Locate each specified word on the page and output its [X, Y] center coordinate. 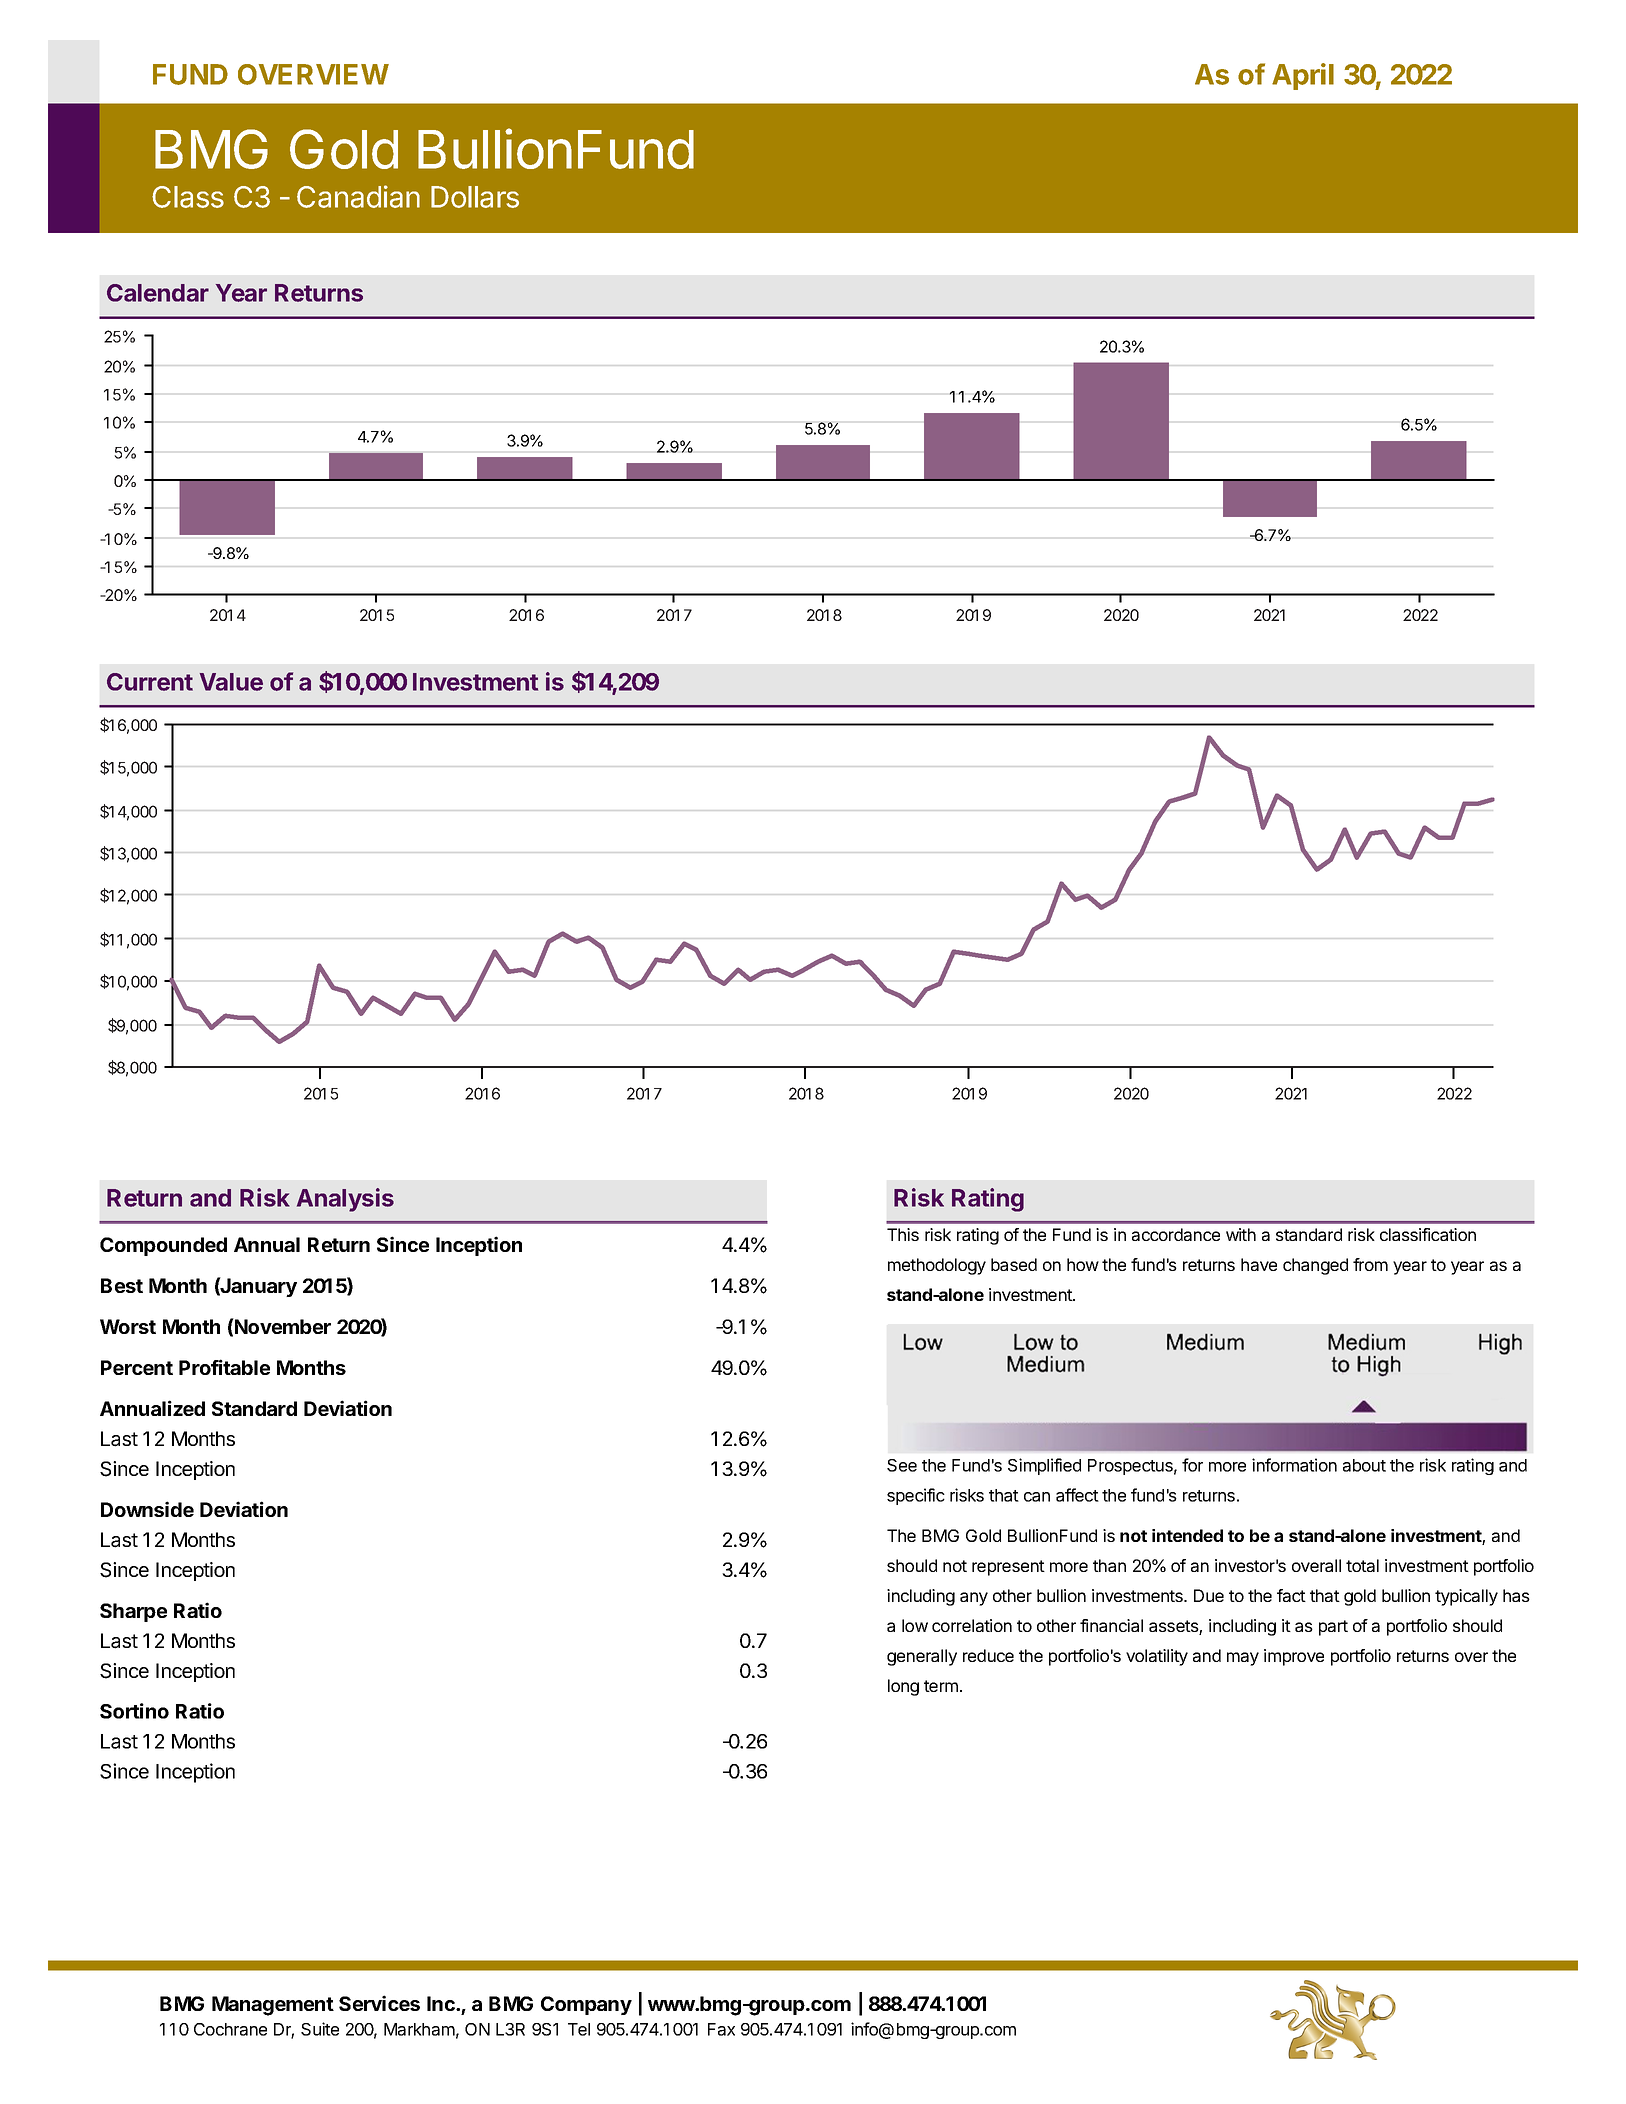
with [1241, 1234]
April [1303, 76]
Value [231, 682]
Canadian [358, 196]
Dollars [475, 197]
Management [273, 2006]
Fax [721, 2029]
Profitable [224, 1367]
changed [1315, 1266]
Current [150, 682]
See [902, 1465]
